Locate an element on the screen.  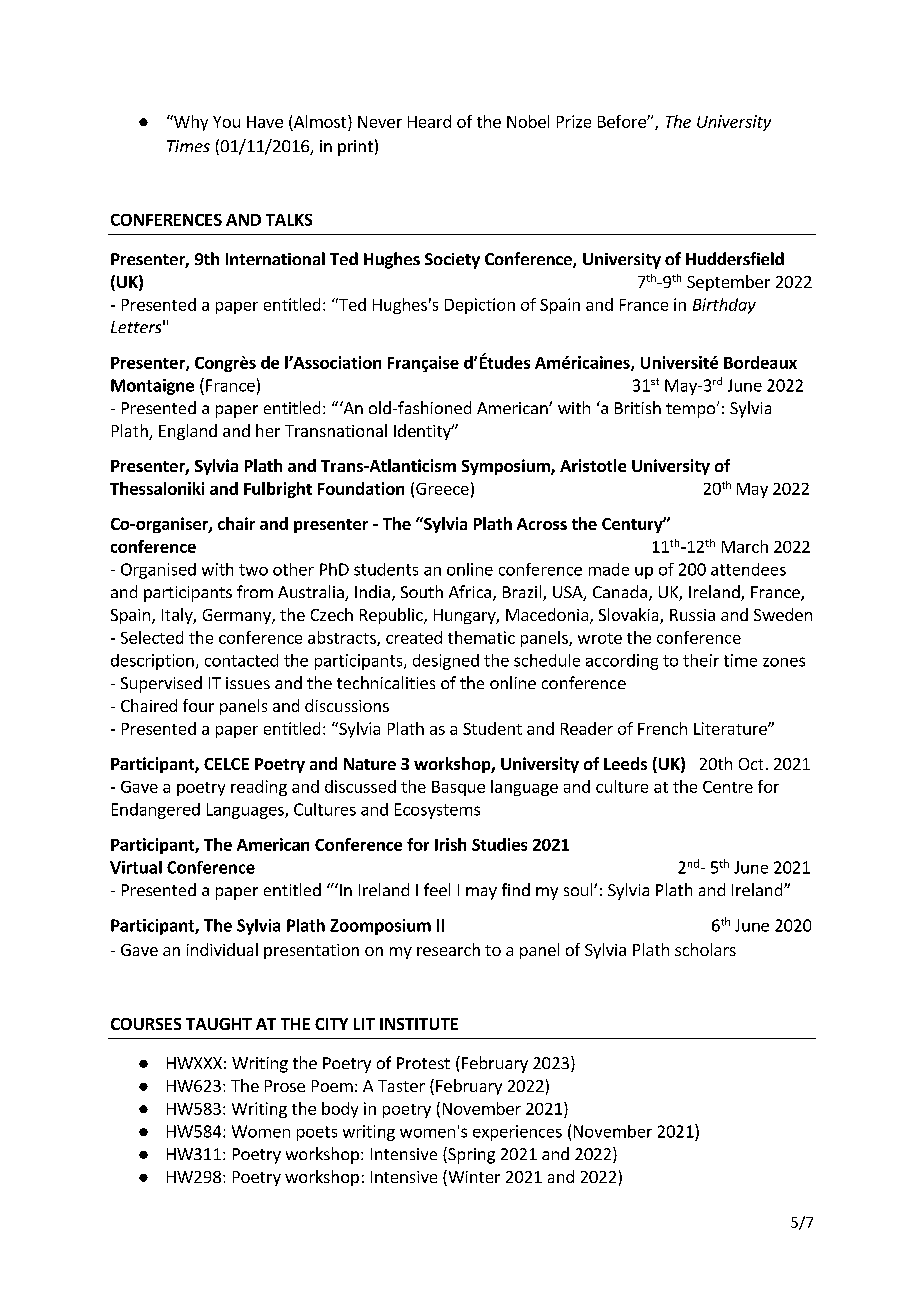
You is located at coordinates (226, 122).
